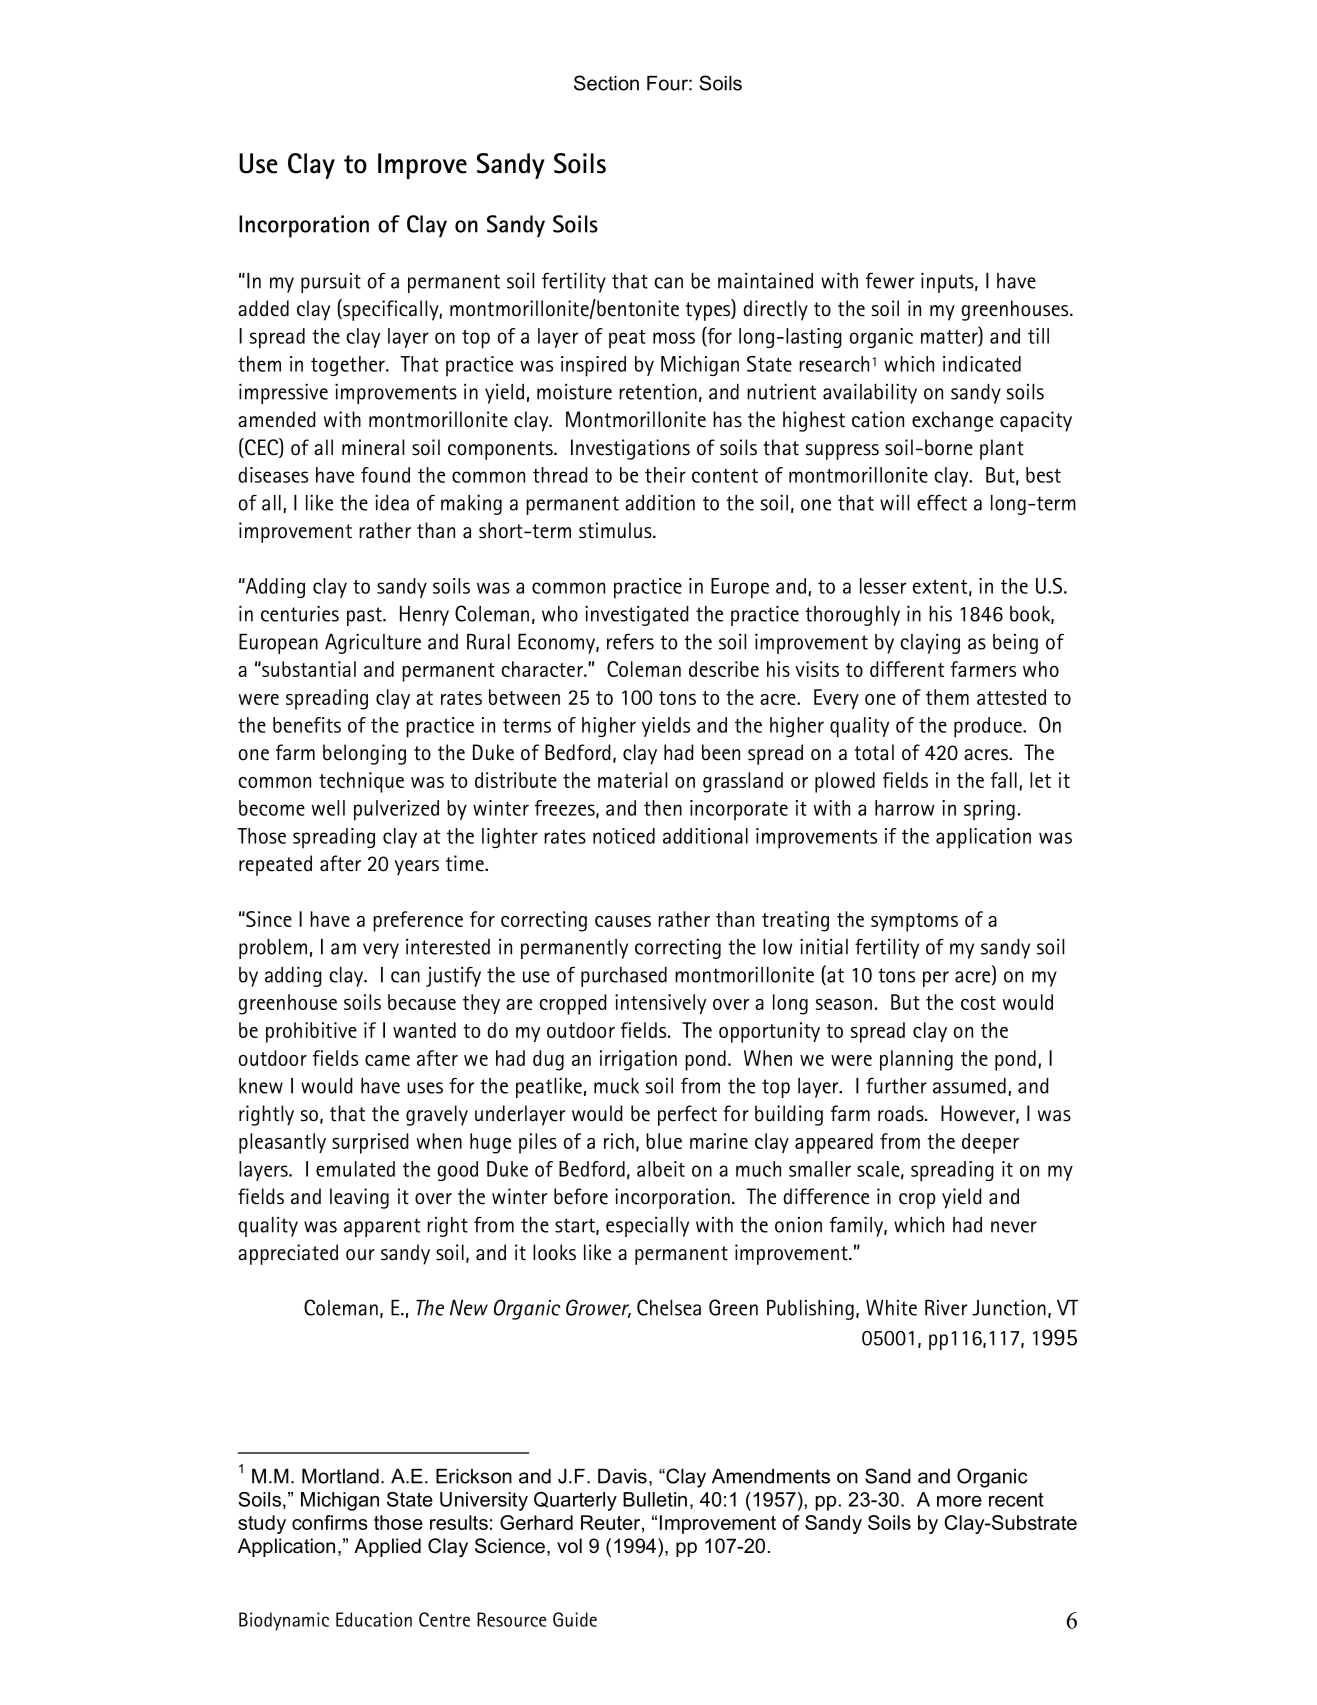  Describe the element at coordinates (382, 1227) in the screenshot. I see `apparent` at that location.
